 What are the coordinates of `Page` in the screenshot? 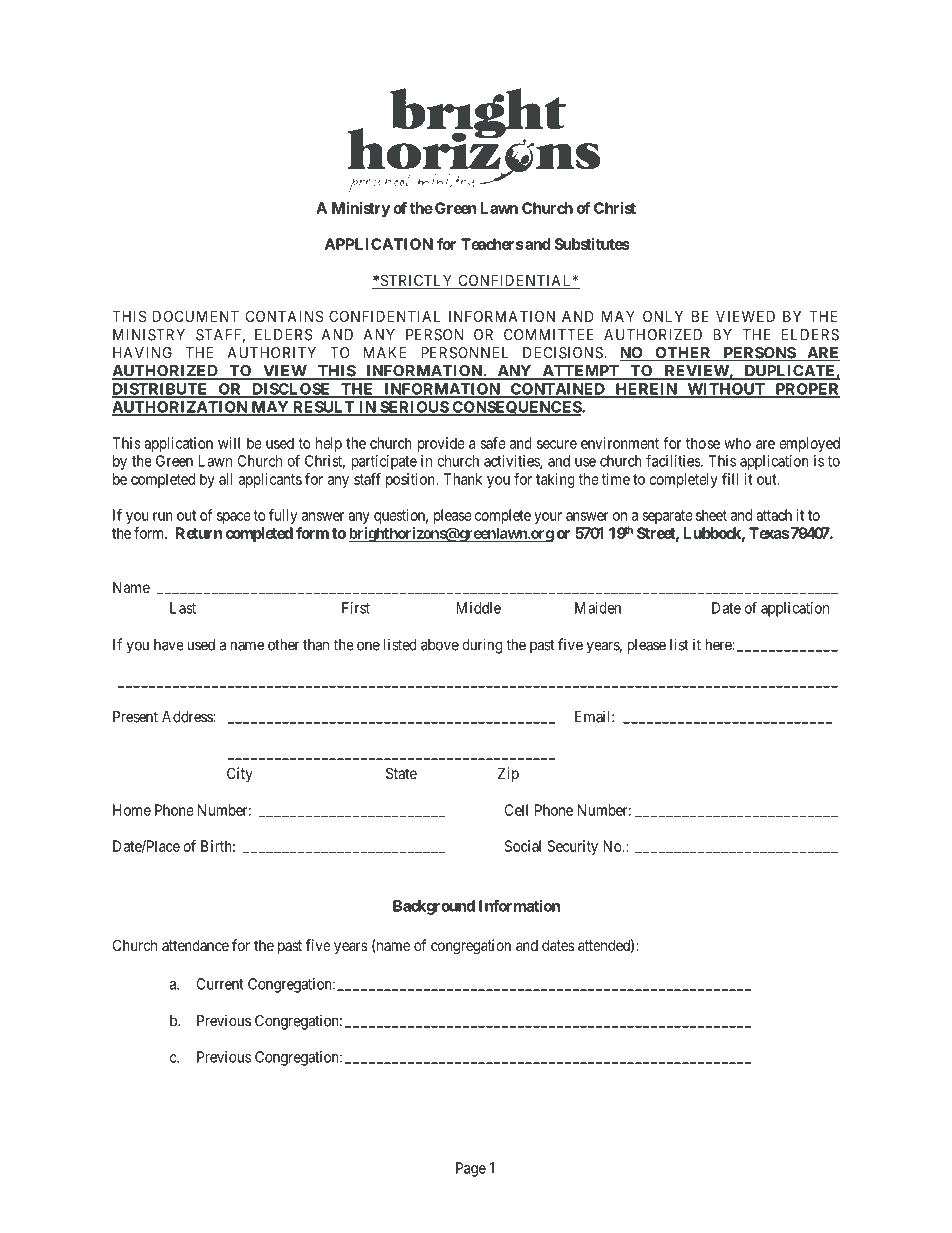 It's located at (471, 1169).
